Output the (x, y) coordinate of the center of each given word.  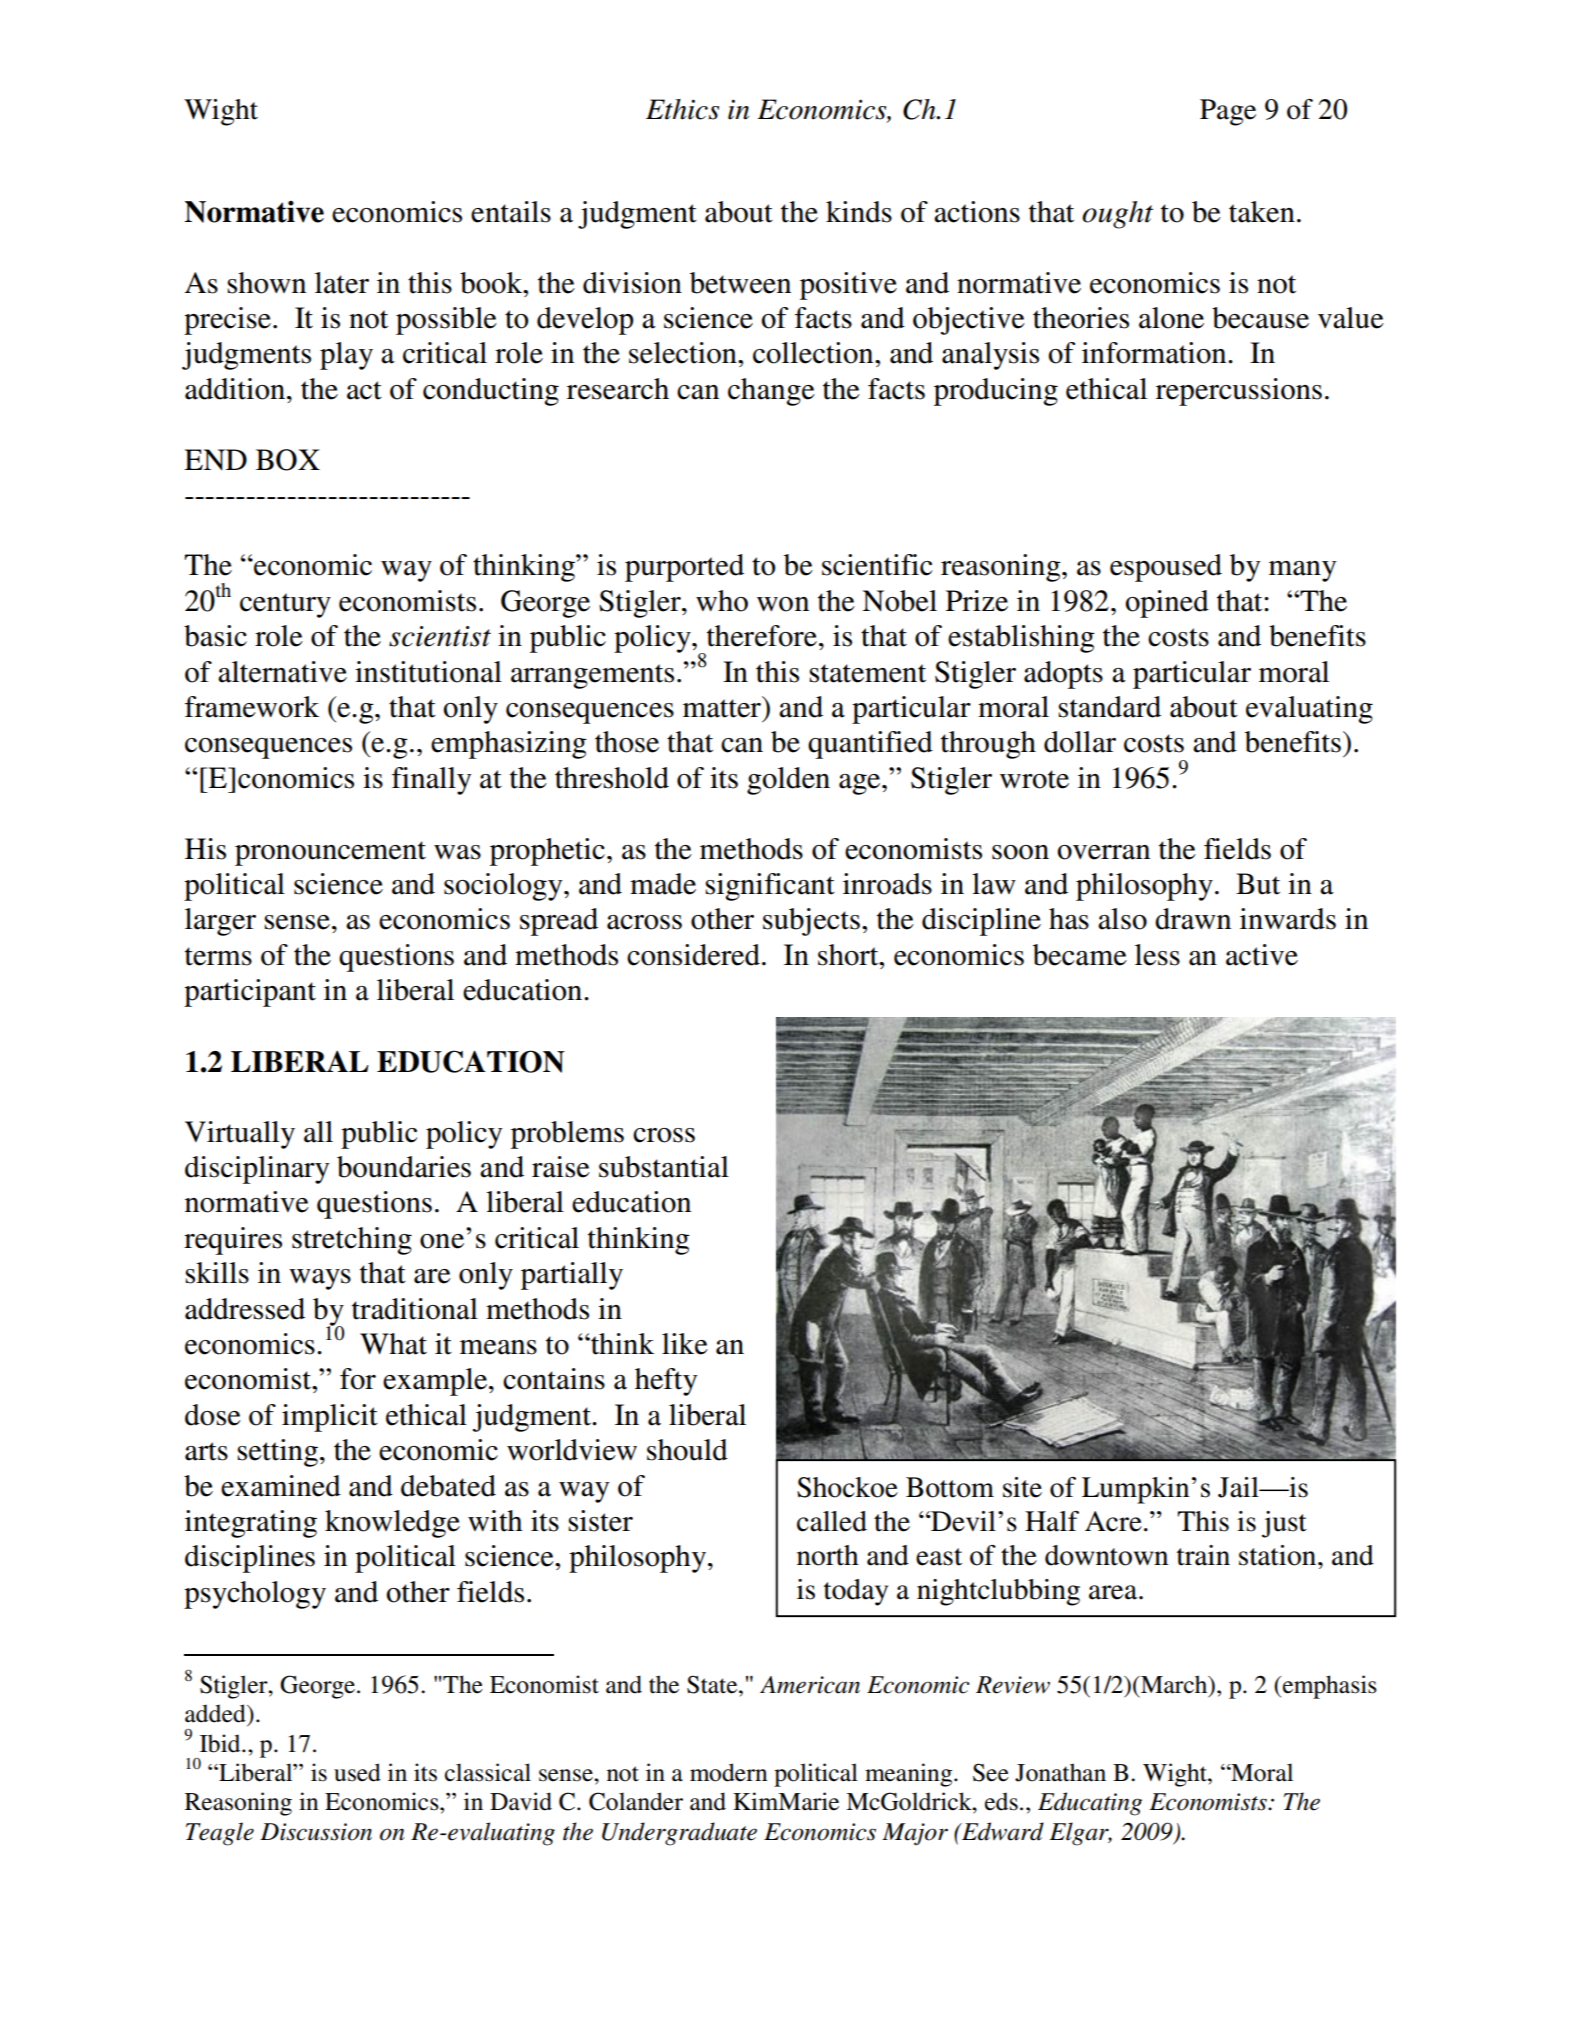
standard (1109, 707)
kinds (859, 212)
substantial (664, 1167)
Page (1228, 112)
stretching (352, 1241)
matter (723, 707)
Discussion (316, 1832)
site (1022, 1487)
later (342, 283)
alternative (282, 672)
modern (728, 1772)
